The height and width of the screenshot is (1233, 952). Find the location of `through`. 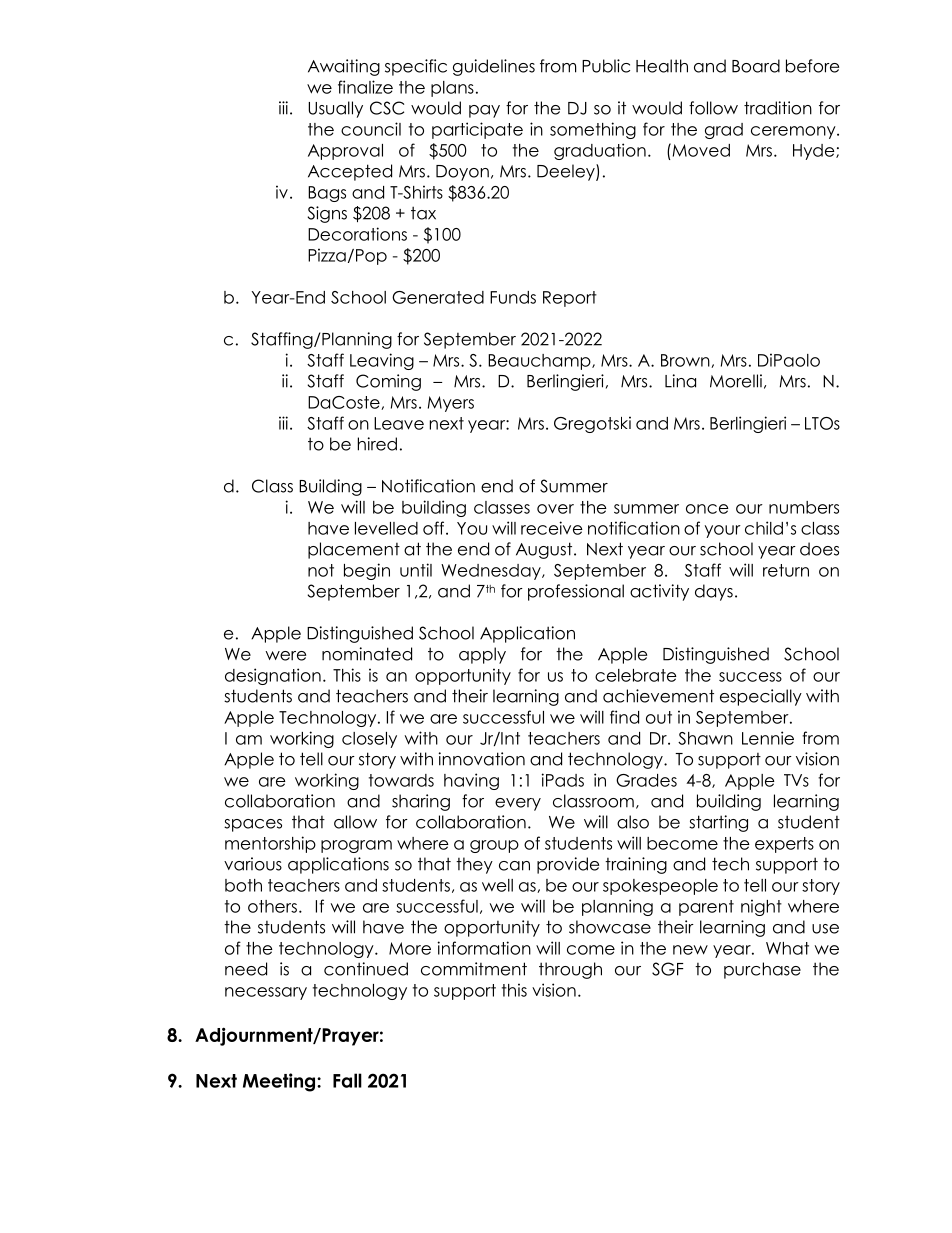

through is located at coordinates (570, 970).
